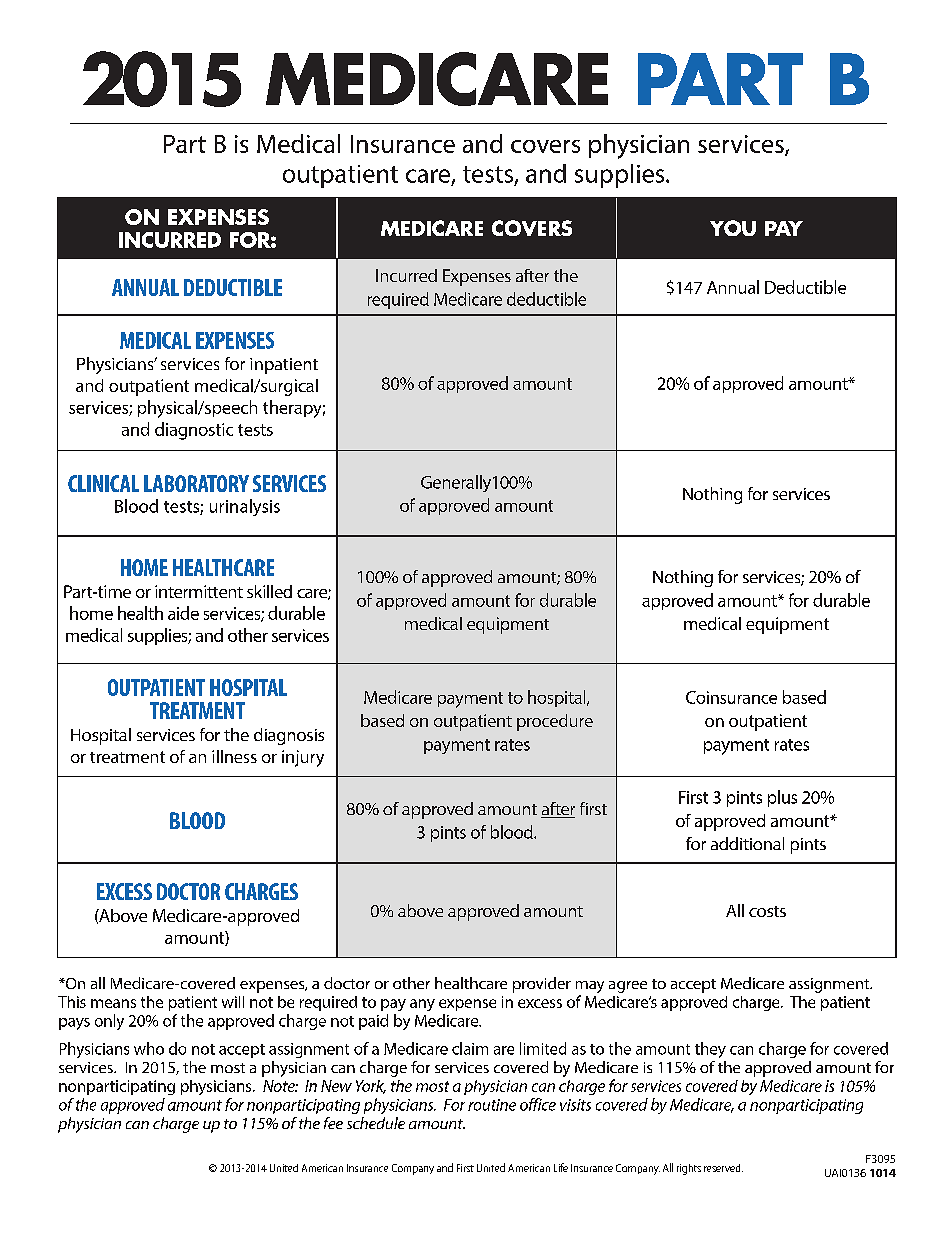  Describe the element at coordinates (194, 431) in the screenshot. I see `diagnostic` at that location.
